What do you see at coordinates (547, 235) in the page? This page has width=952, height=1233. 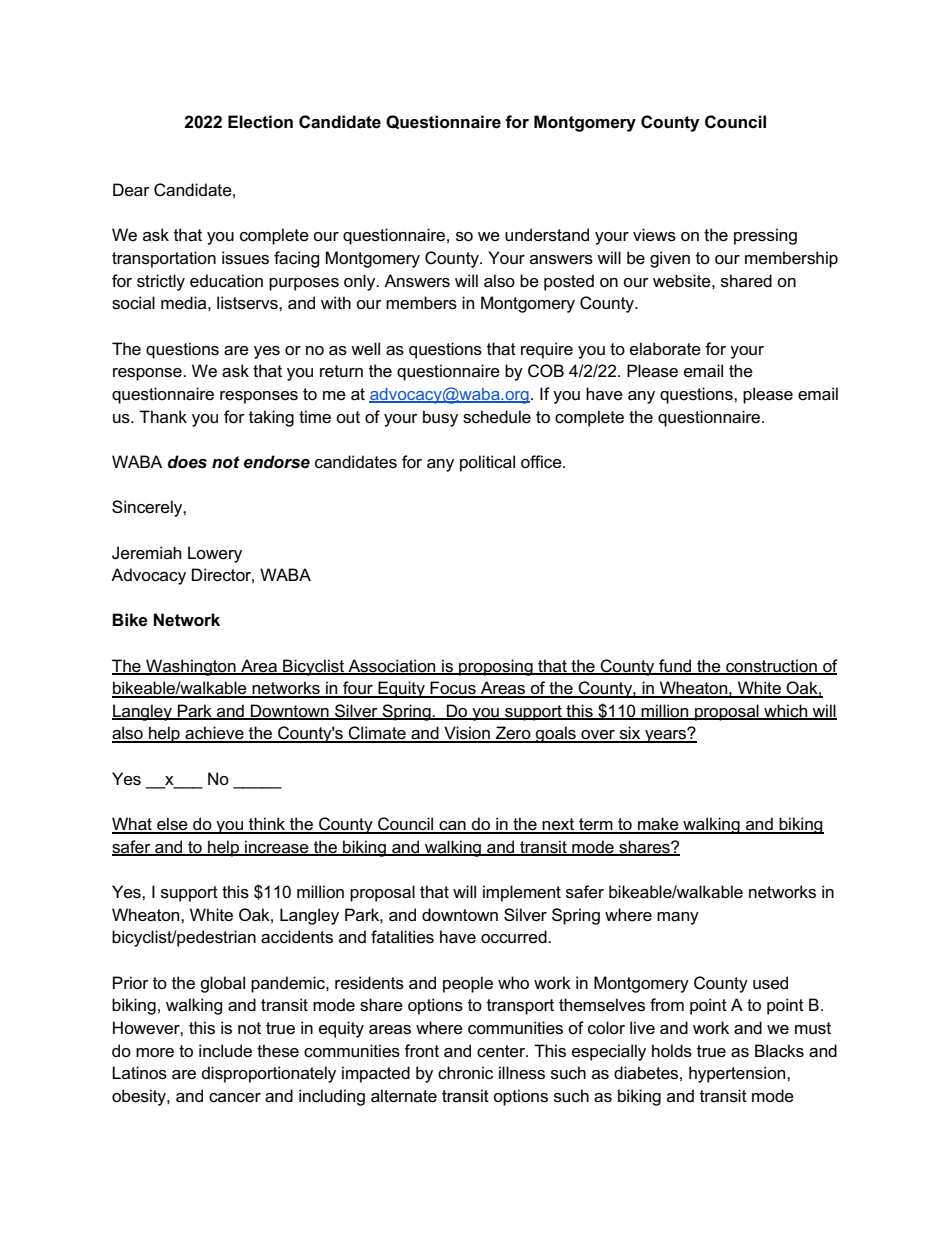 I see `understand` at bounding box center [547, 235].
